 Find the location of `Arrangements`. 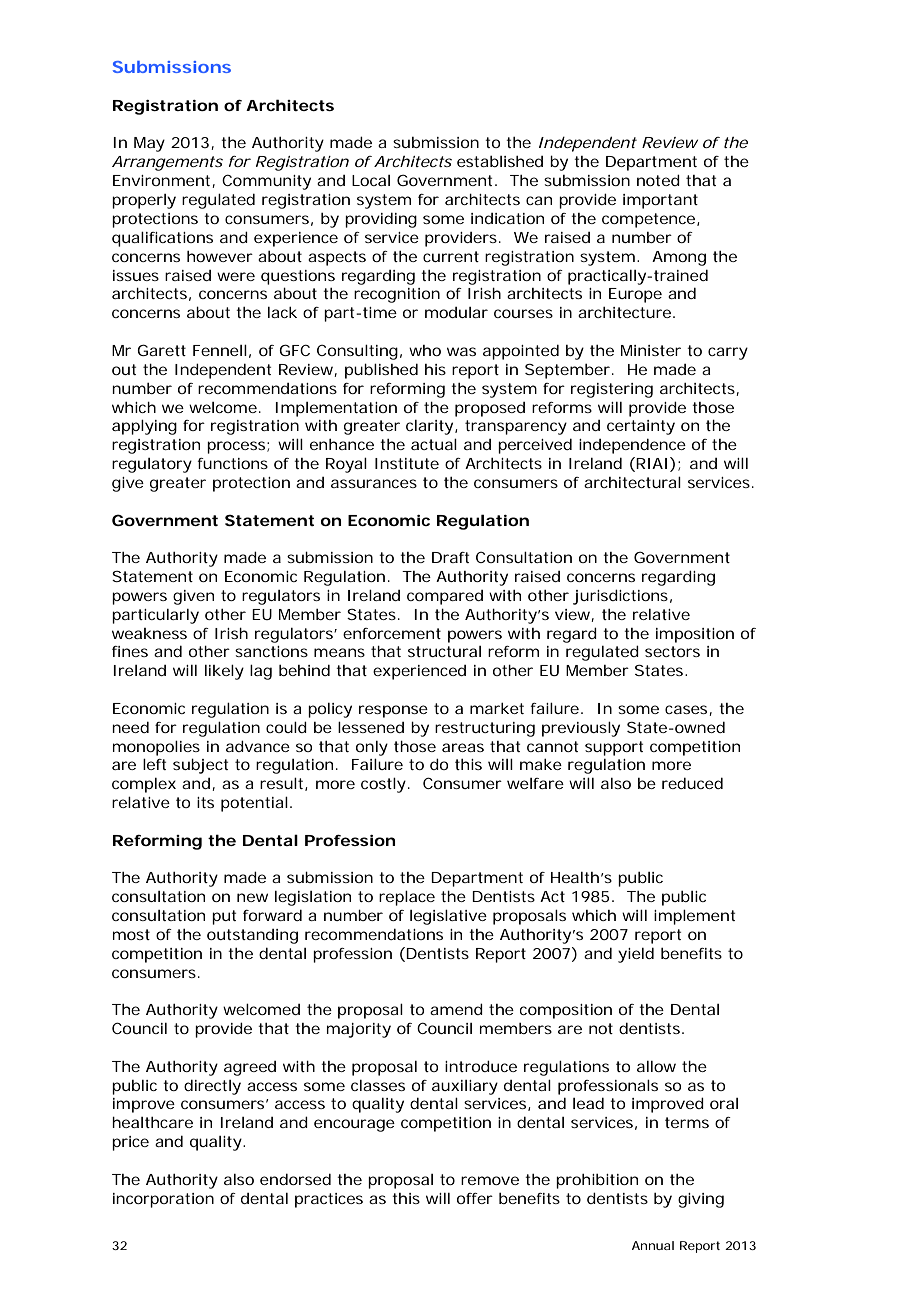

Arrangements is located at coordinates (167, 163).
